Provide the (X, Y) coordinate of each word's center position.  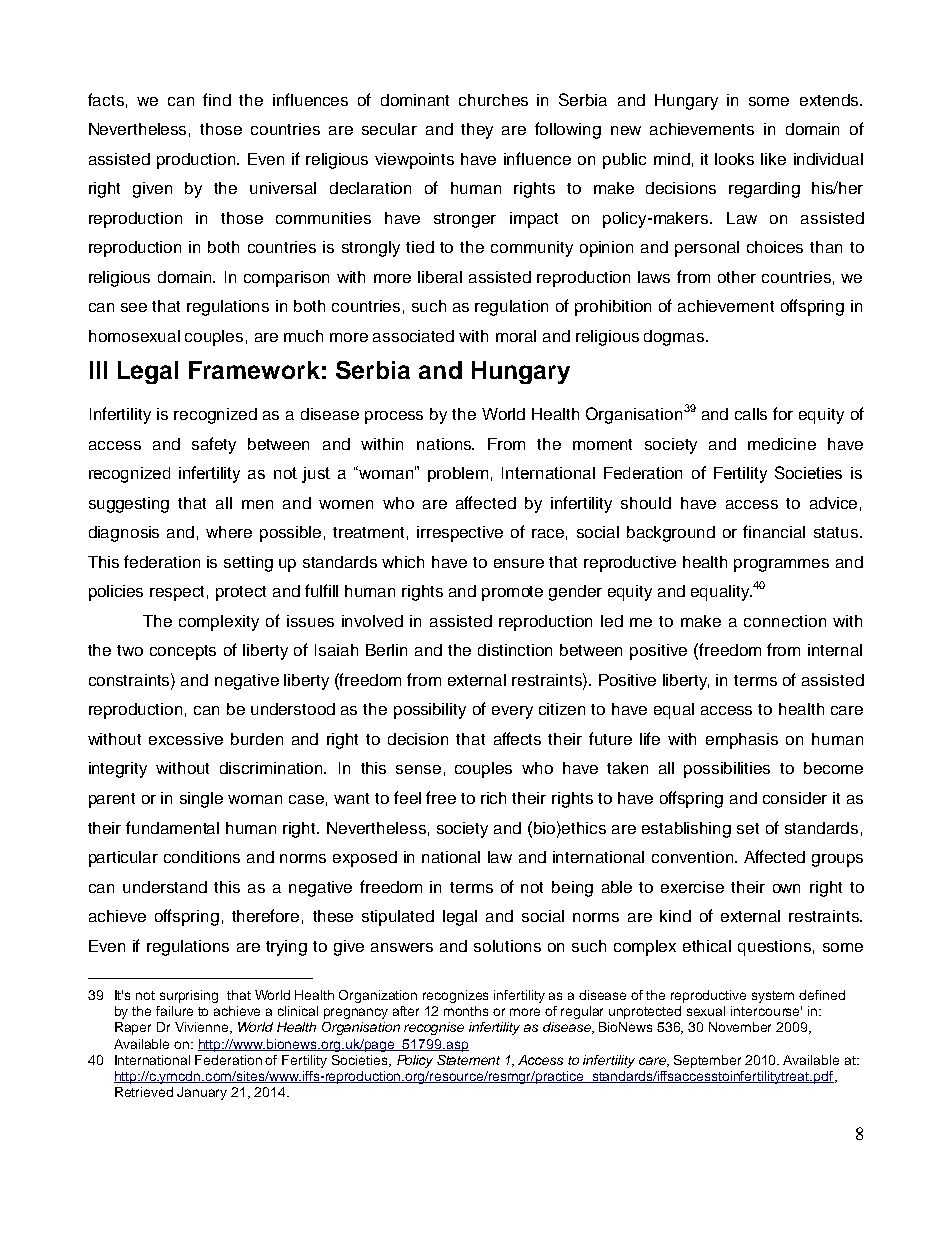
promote (512, 593)
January (202, 1093)
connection (785, 621)
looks (734, 159)
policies (116, 593)
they (477, 131)
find (217, 99)
